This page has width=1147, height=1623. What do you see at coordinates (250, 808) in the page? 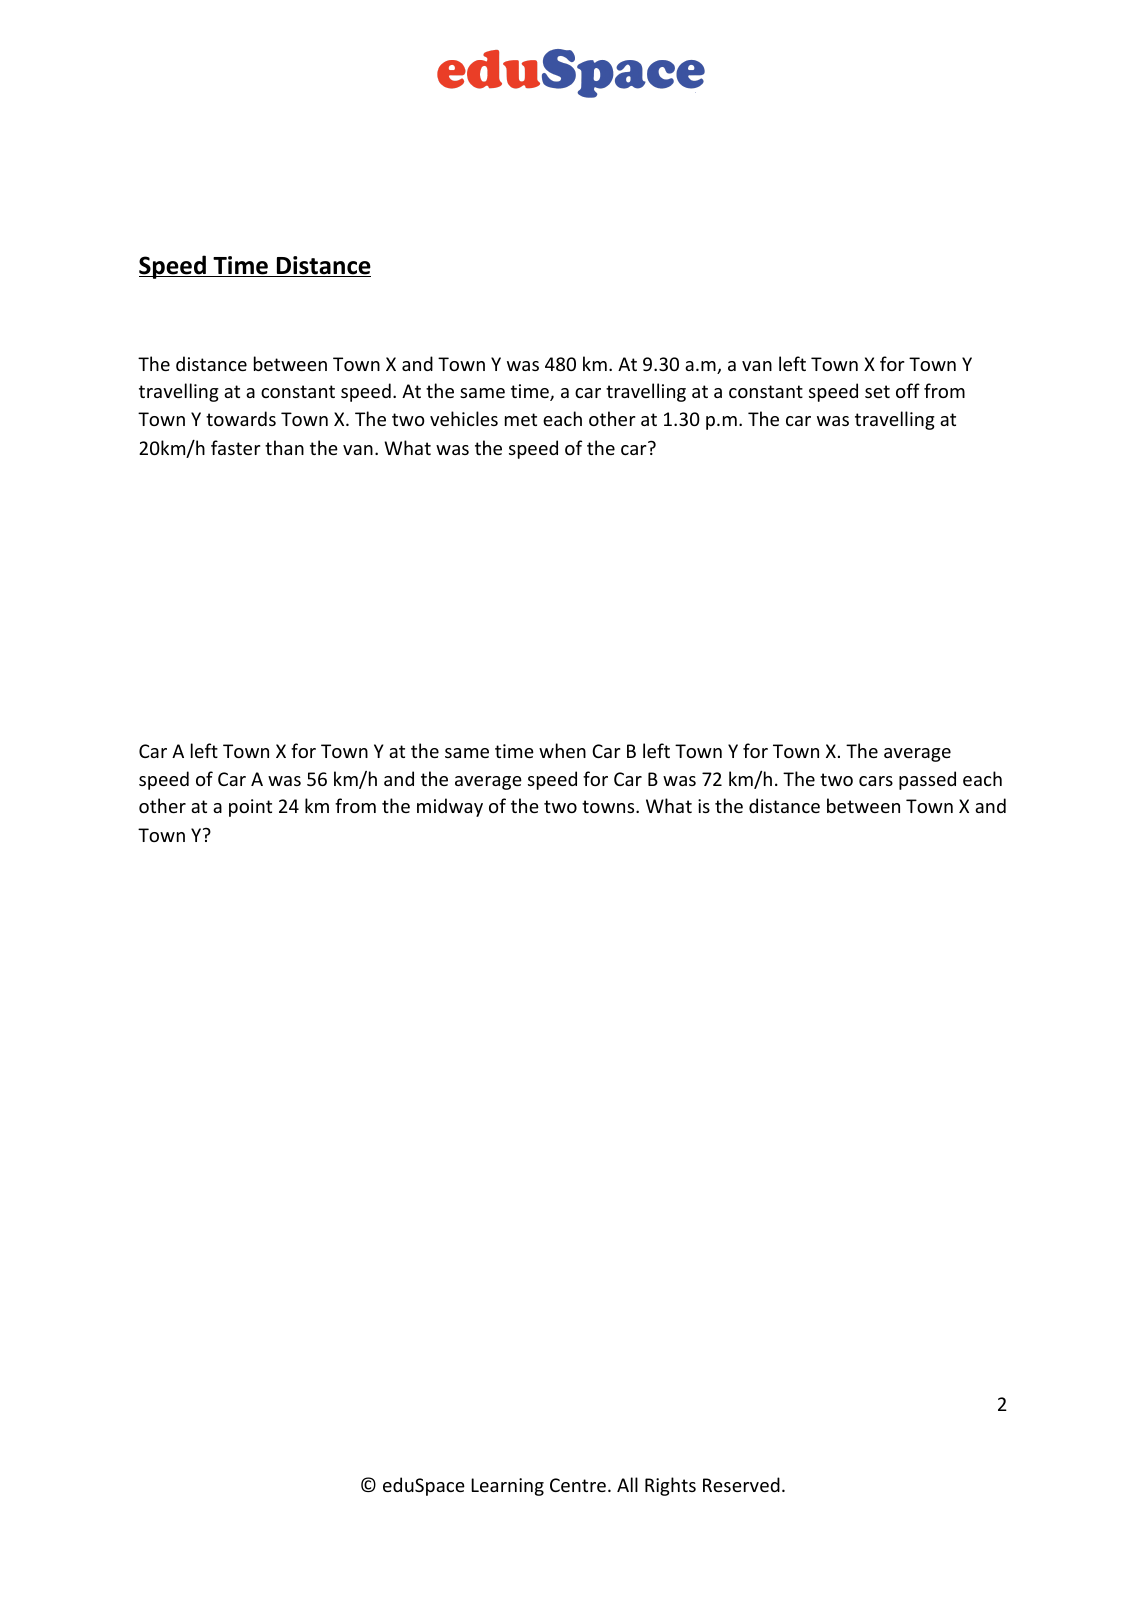
I see `point` at bounding box center [250, 808].
